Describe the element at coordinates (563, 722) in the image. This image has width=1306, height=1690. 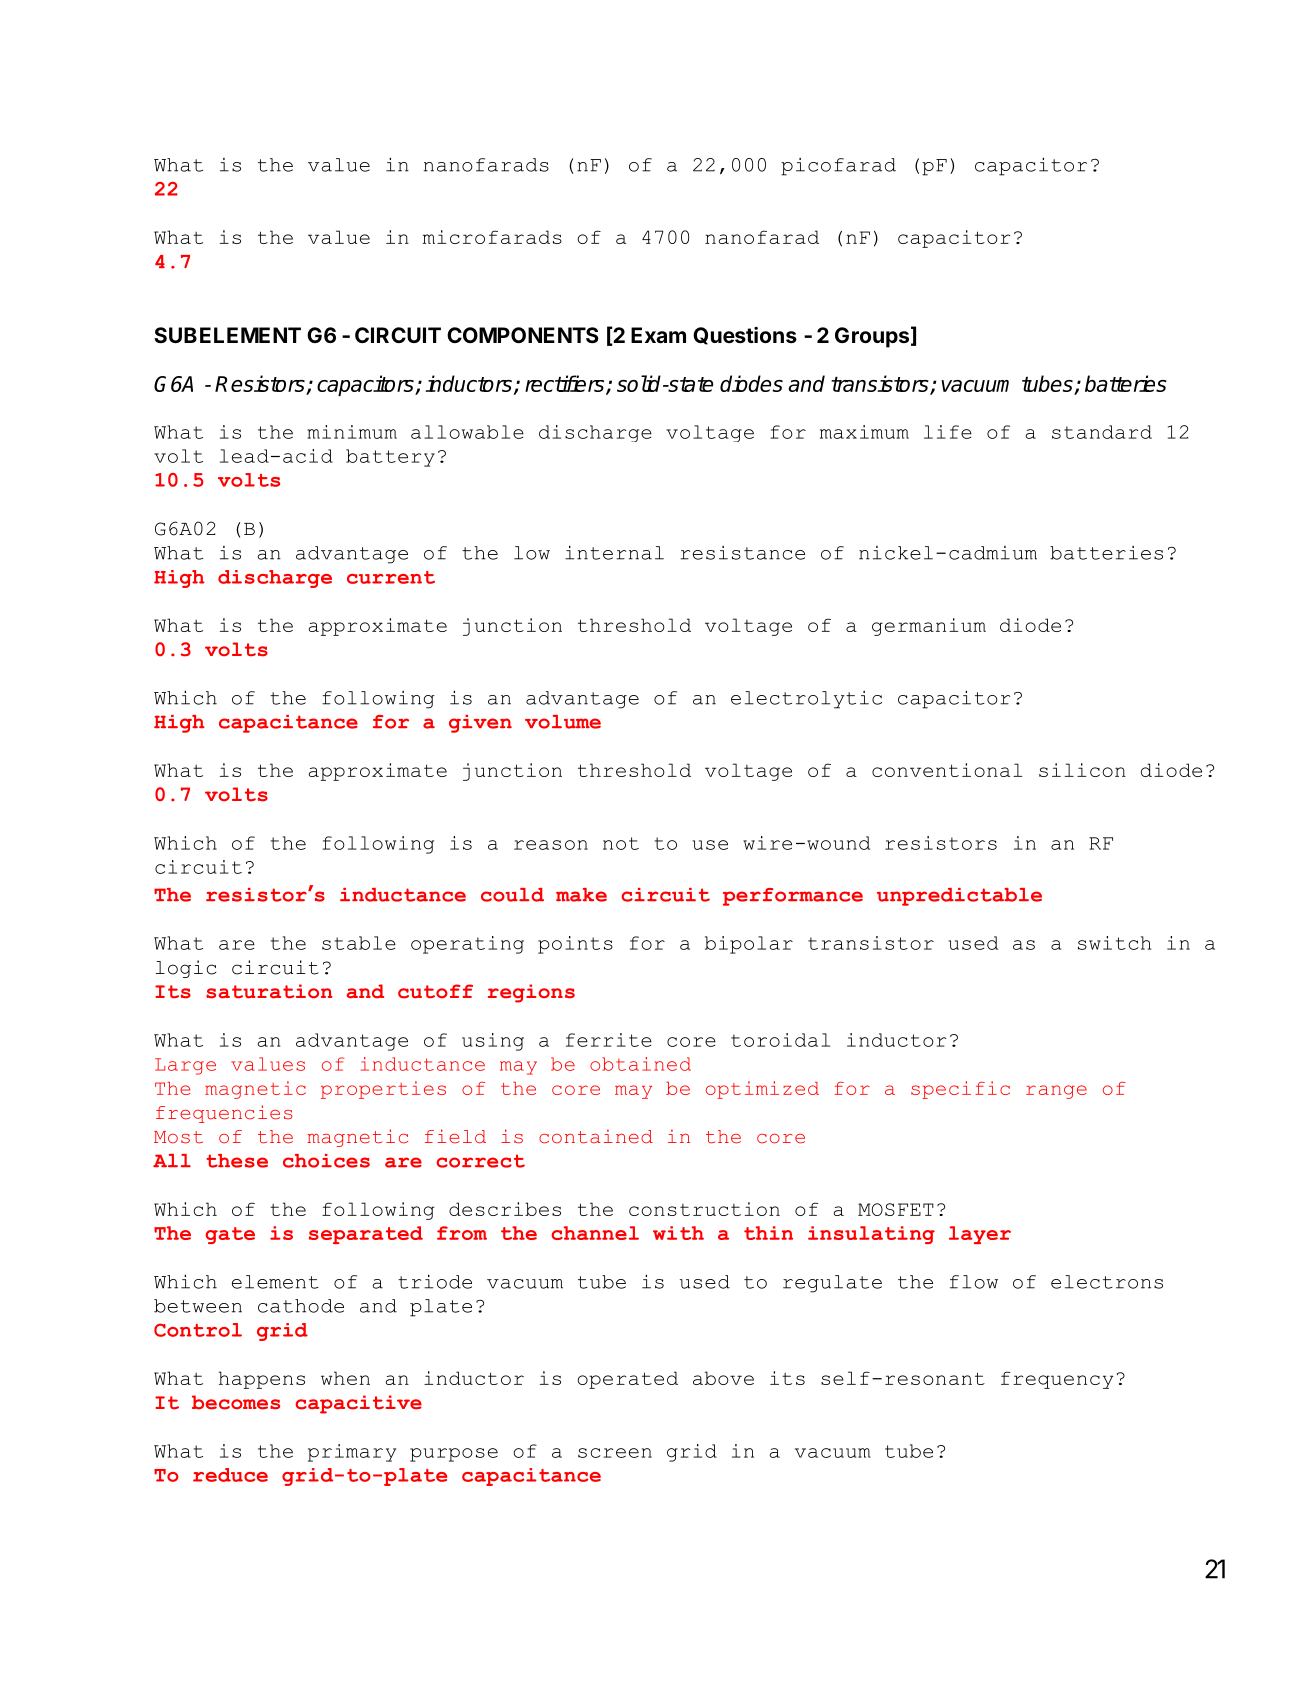
I see `volume` at that location.
